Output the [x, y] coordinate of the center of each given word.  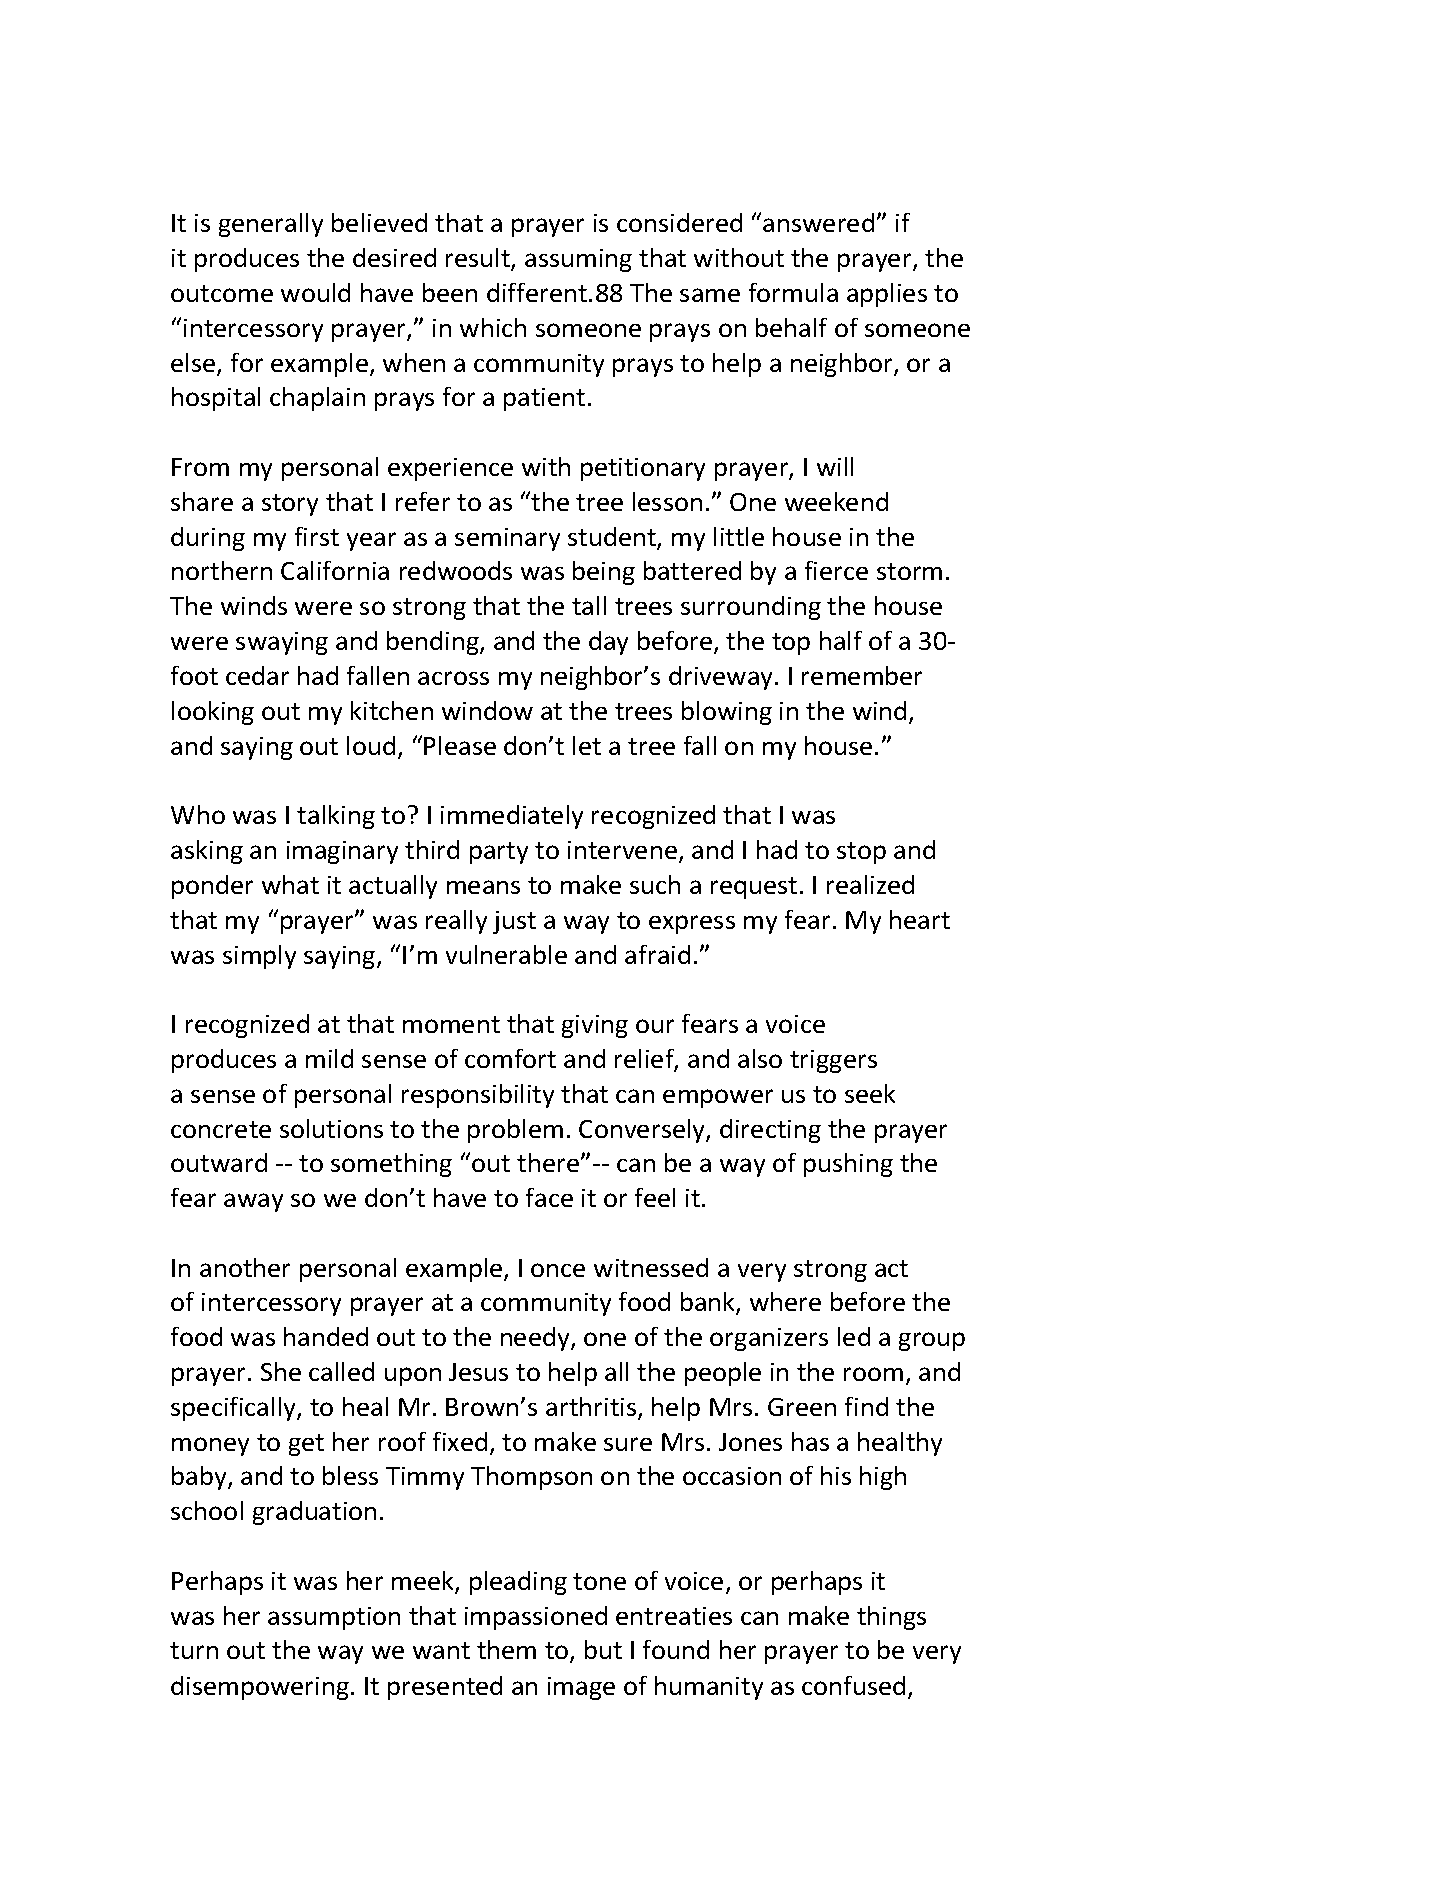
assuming [578, 260]
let [587, 745]
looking [213, 713]
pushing [848, 1165]
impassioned [536, 1618]
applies [887, 295]
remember [862, 675]
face [549, 1197]
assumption [334, 1618]
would [315, 292]
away [253, 1202]
